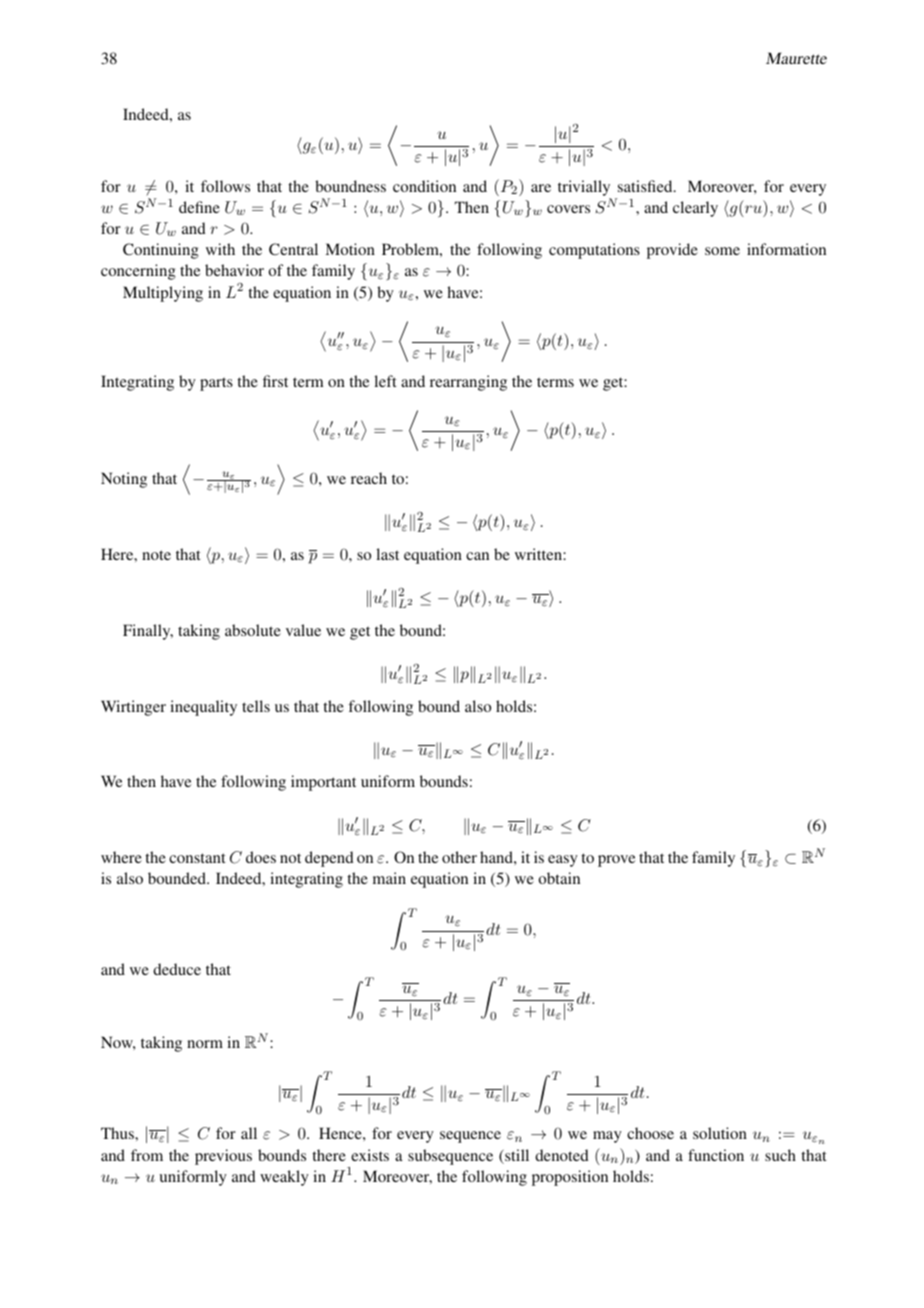  Describe the element at coordinates (203, 708) in the screenshot. I see `inequality` at that location.
